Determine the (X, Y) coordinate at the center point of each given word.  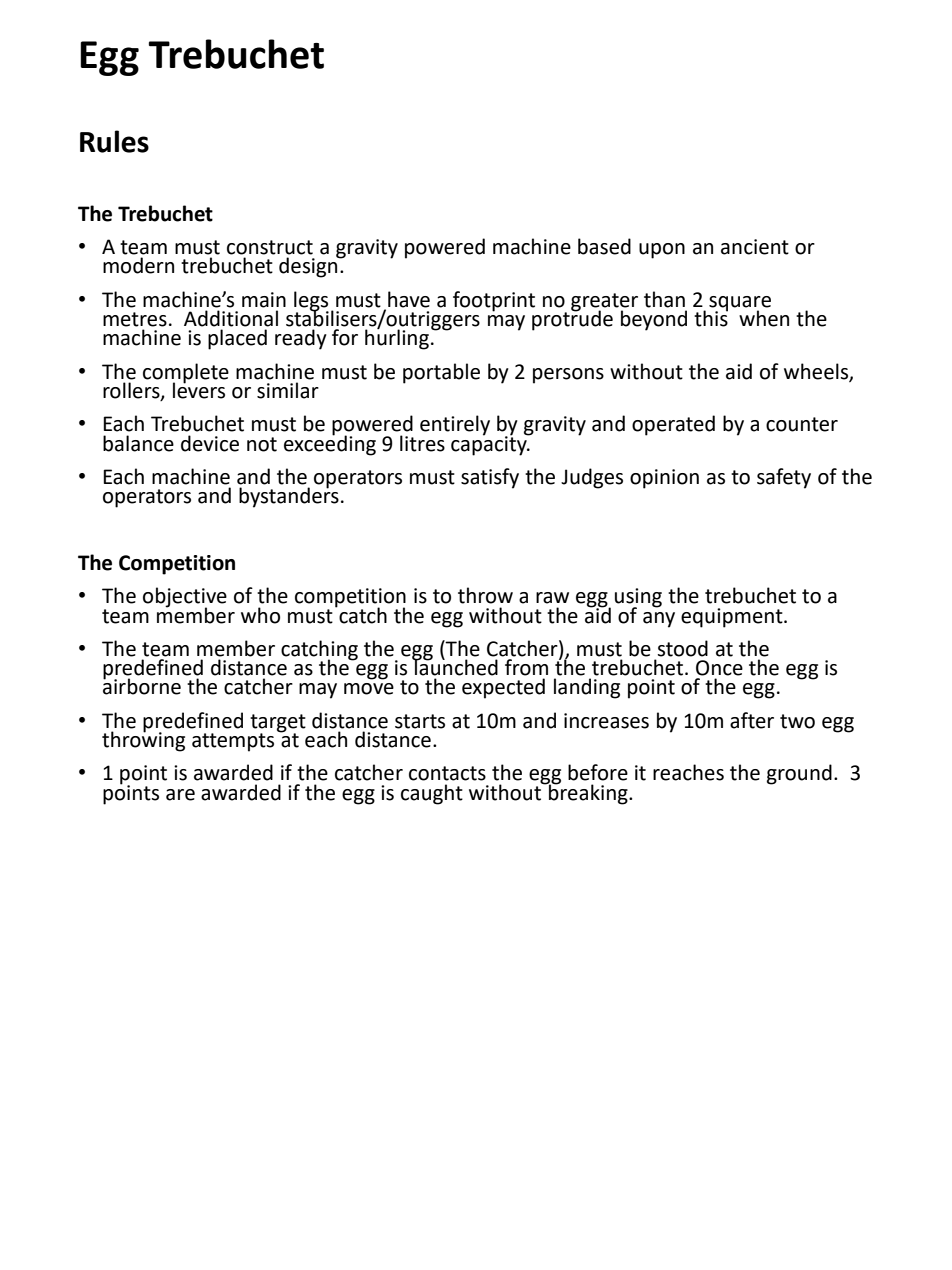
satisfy (490, 478)
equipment (733, 618)
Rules (114, 141)
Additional (231, 318)
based (604, 246)
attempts (233, 742)
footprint (494, 301)
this (711, 317)
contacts (447, 773)
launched (455, 666)
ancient (755, 247)
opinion (664, 479)
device (210, 443)
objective (185, 598)
